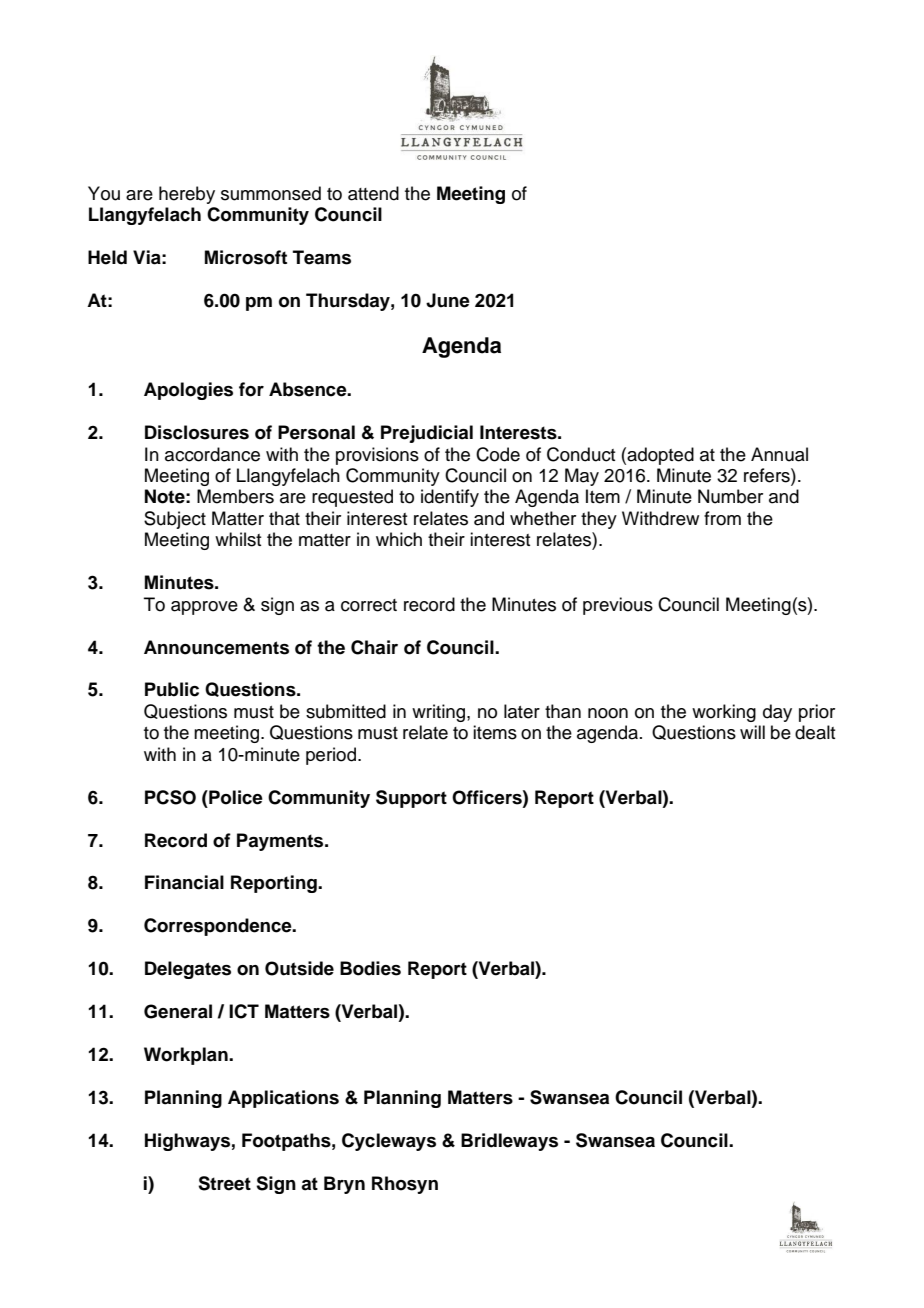 Image resolution: width=924 pixels, height=1308 pixels. What do you see at coordinates (224, 1183) in the image?
I see `Street` at bounding box center [224, 1183].
